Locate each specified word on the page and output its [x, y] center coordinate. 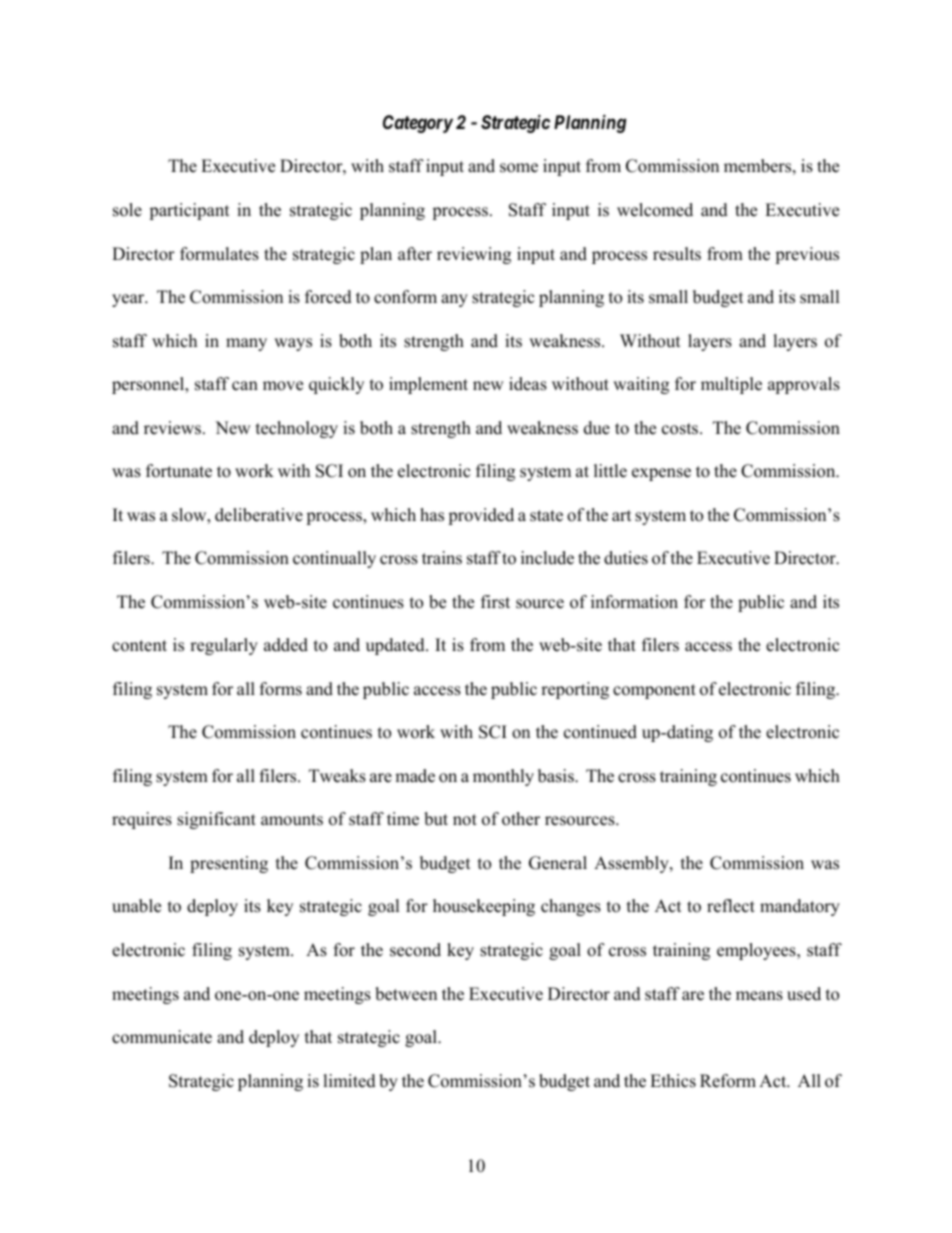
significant [216, 820]
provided [481, 516]
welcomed [655, 210]
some [519, 168]
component [654, 691]
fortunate [179, 471]
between [406, 994]
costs [681, 429]
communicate [162, 1037]
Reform [728, 1081]
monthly [503, 777]
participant [189, 211]
